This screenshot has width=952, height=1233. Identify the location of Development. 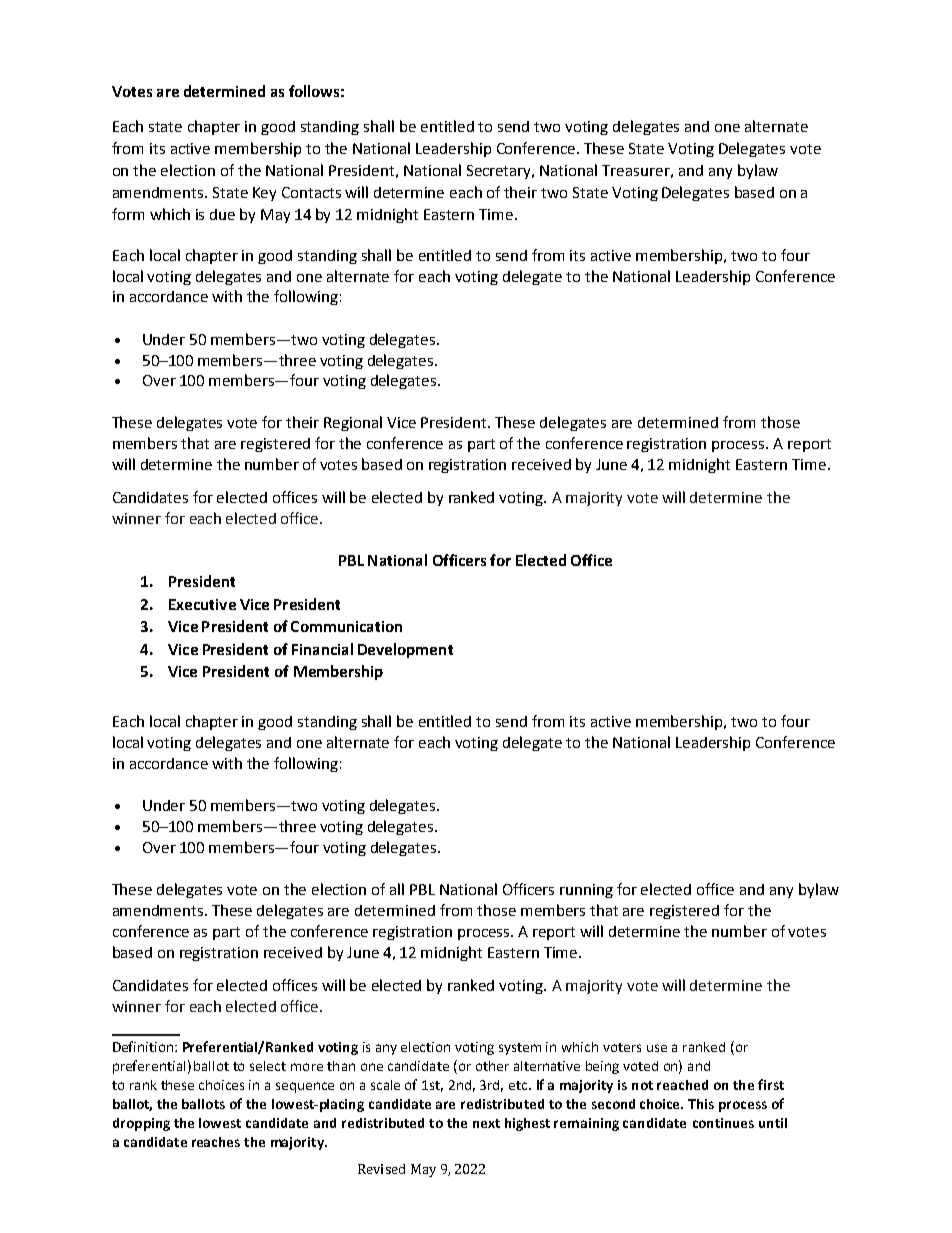
(405, 650).
